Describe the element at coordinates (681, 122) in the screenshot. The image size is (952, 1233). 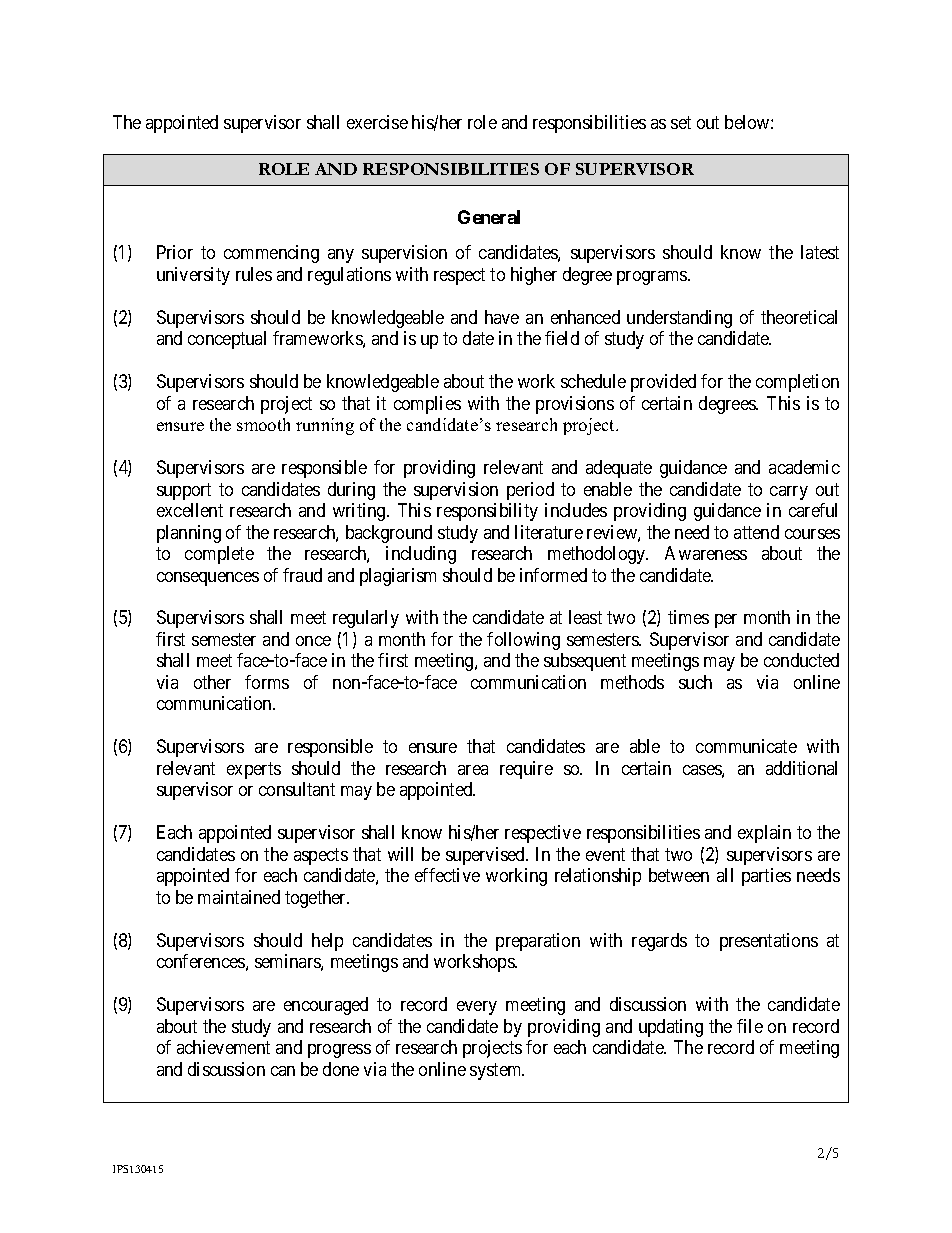
I see `set` at that location.
